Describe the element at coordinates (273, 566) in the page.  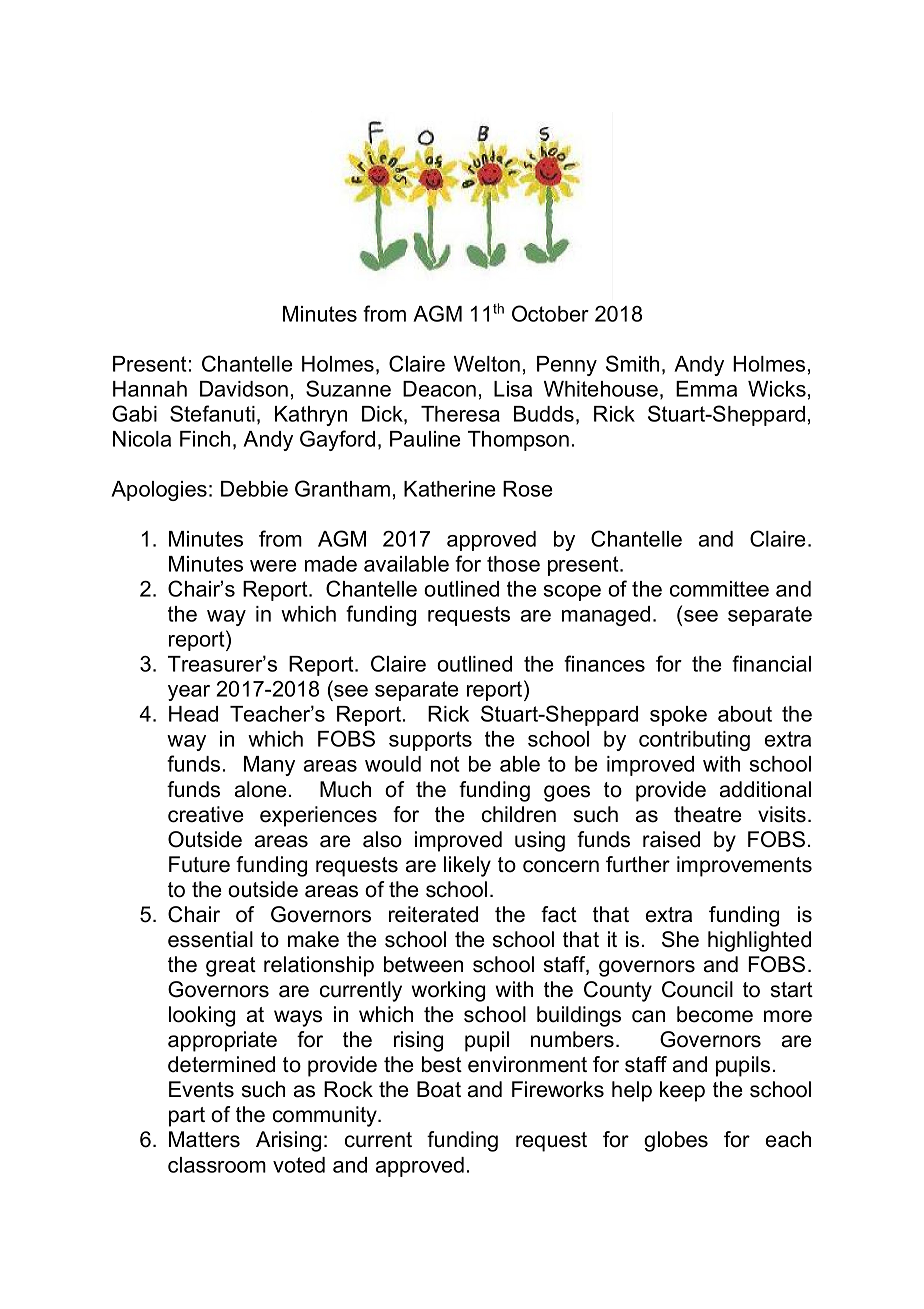
I see `were` at that location.
